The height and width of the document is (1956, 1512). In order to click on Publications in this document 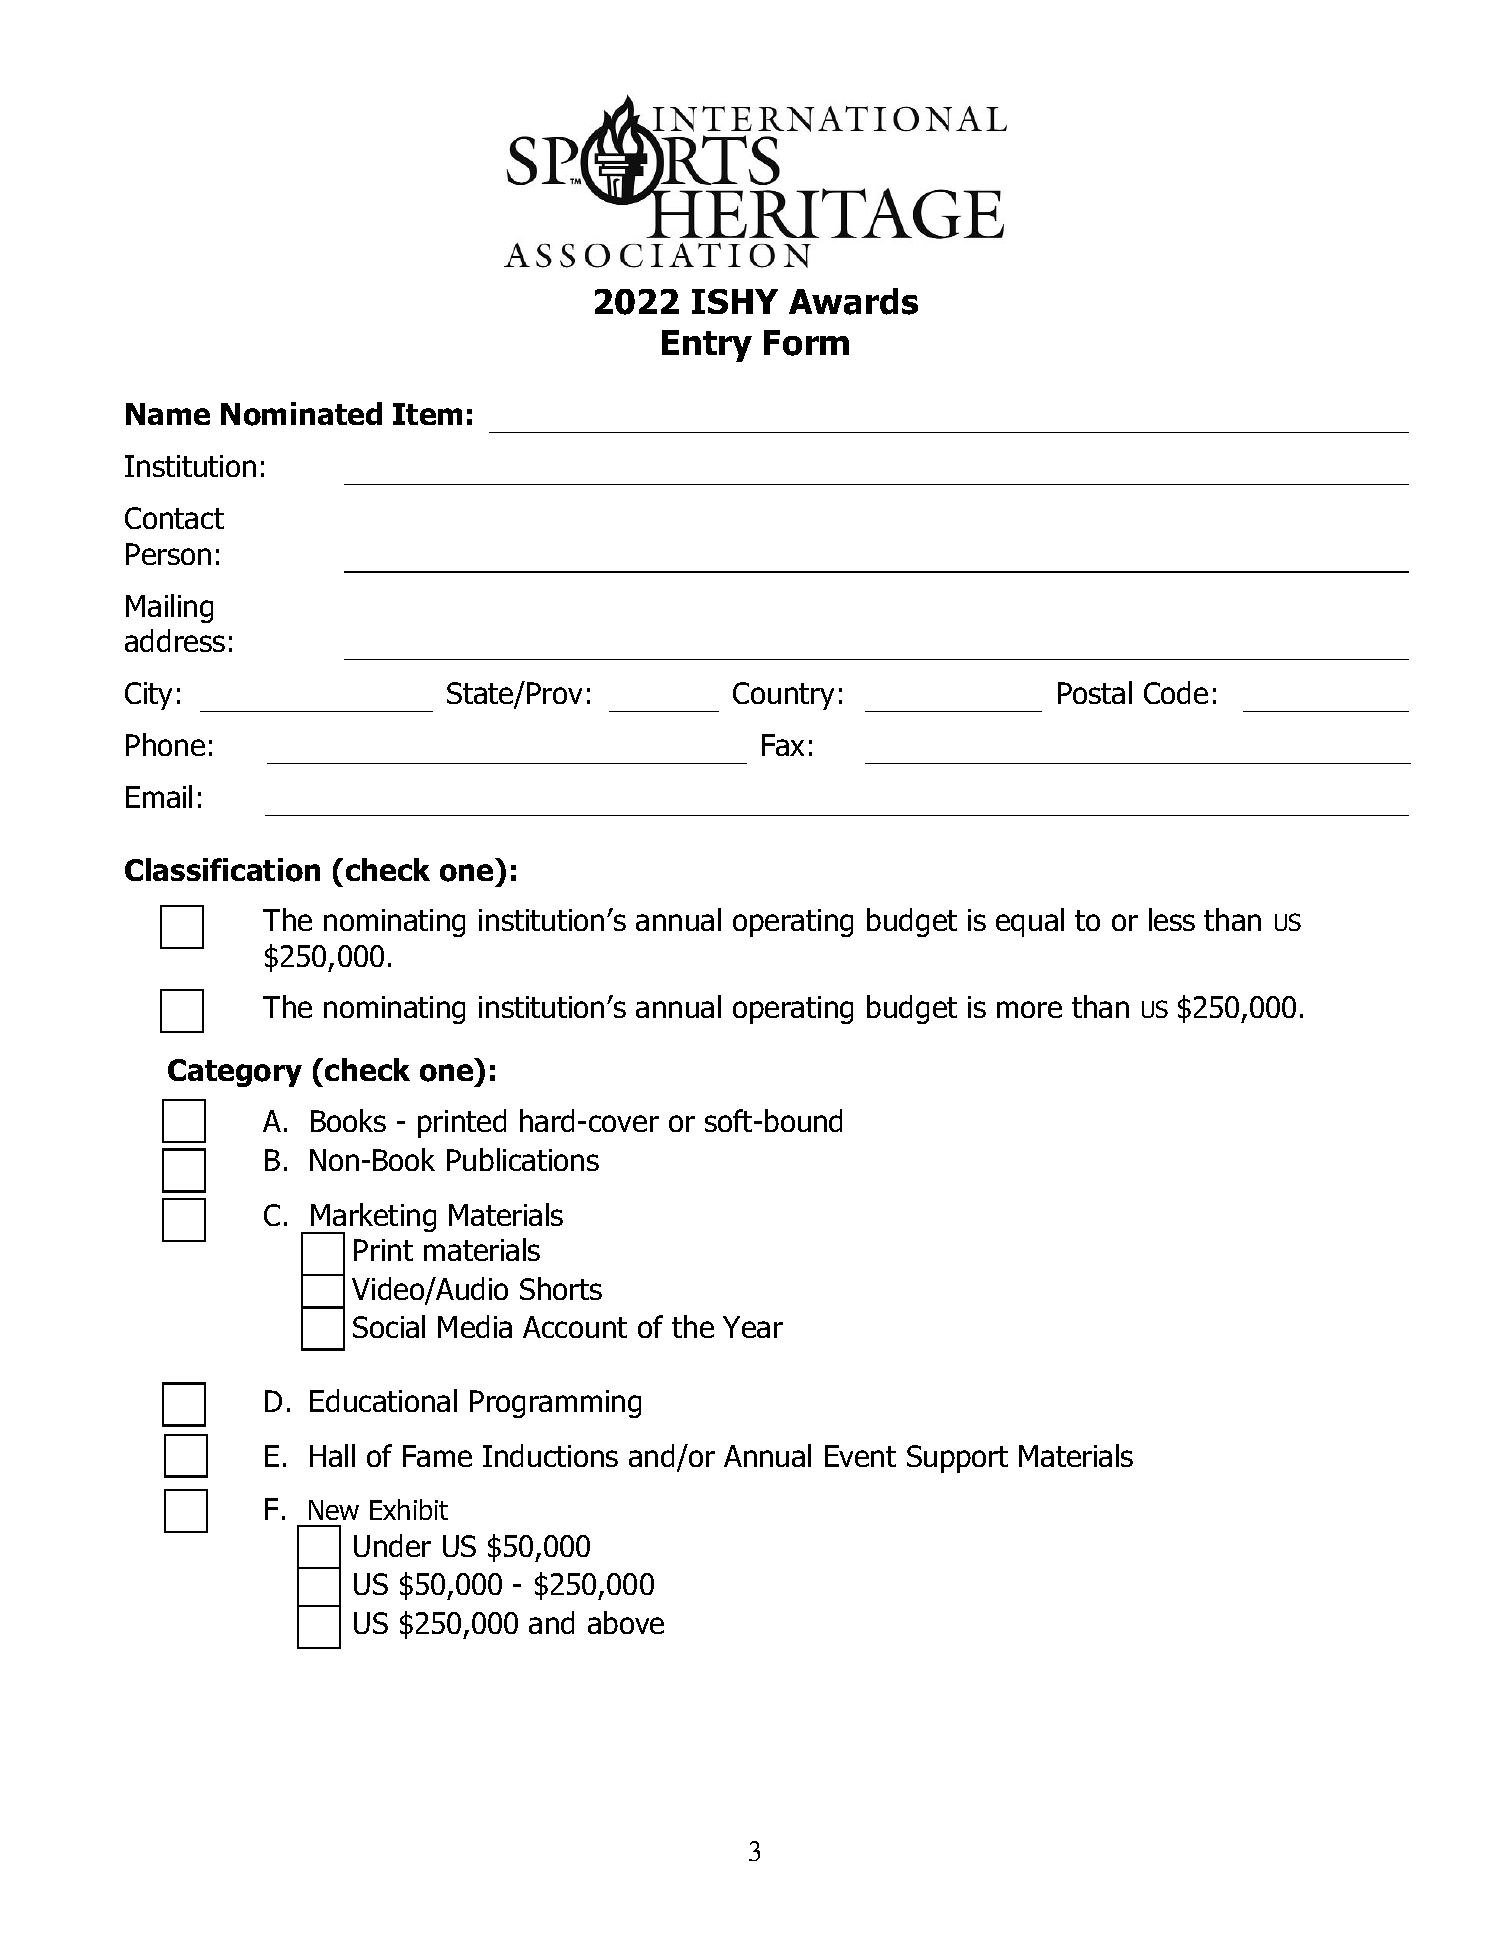, I will do `click(523, 1159)`.
